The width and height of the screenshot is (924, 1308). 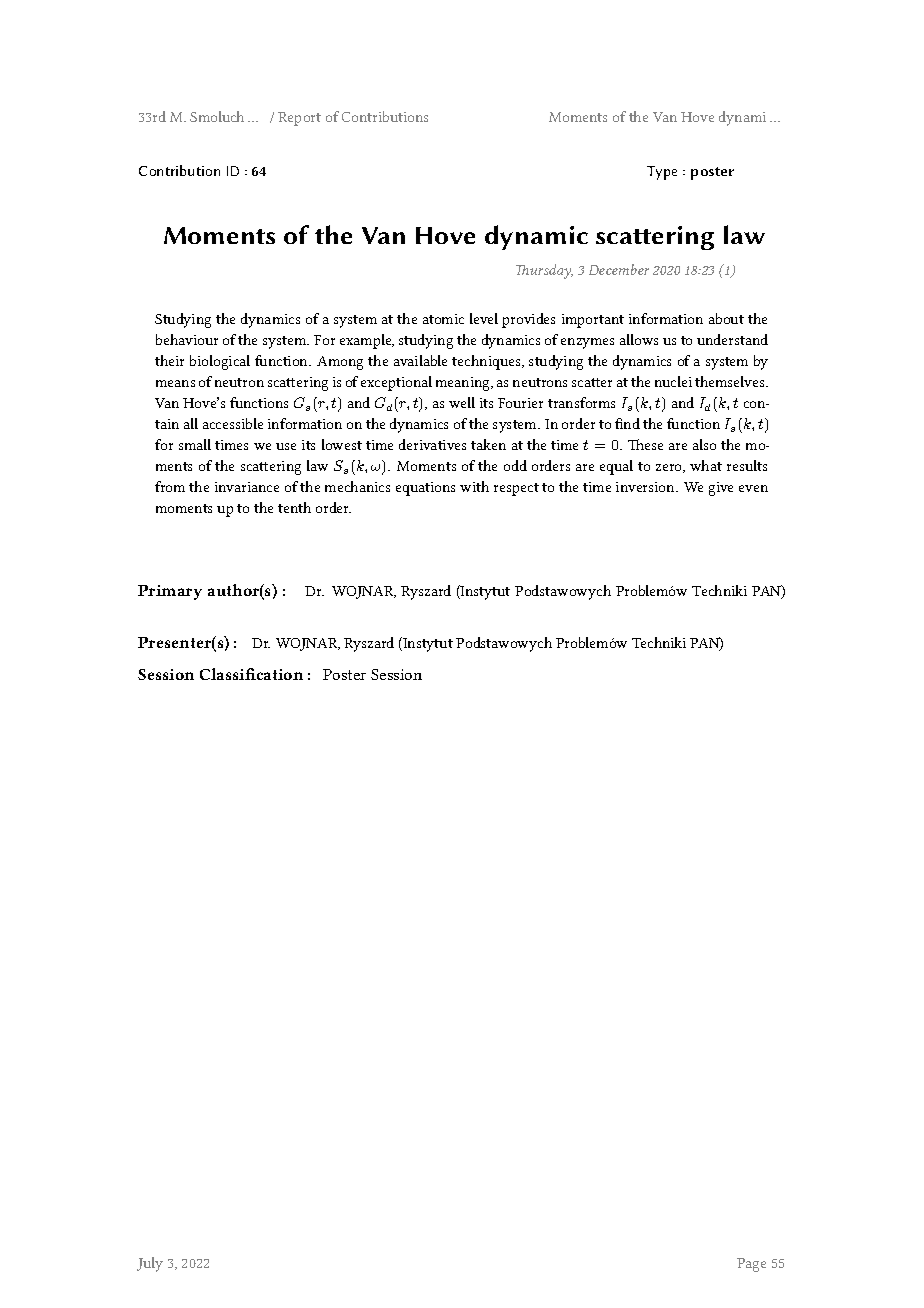 I want to click on invariance, so click(x=247, y=487).
